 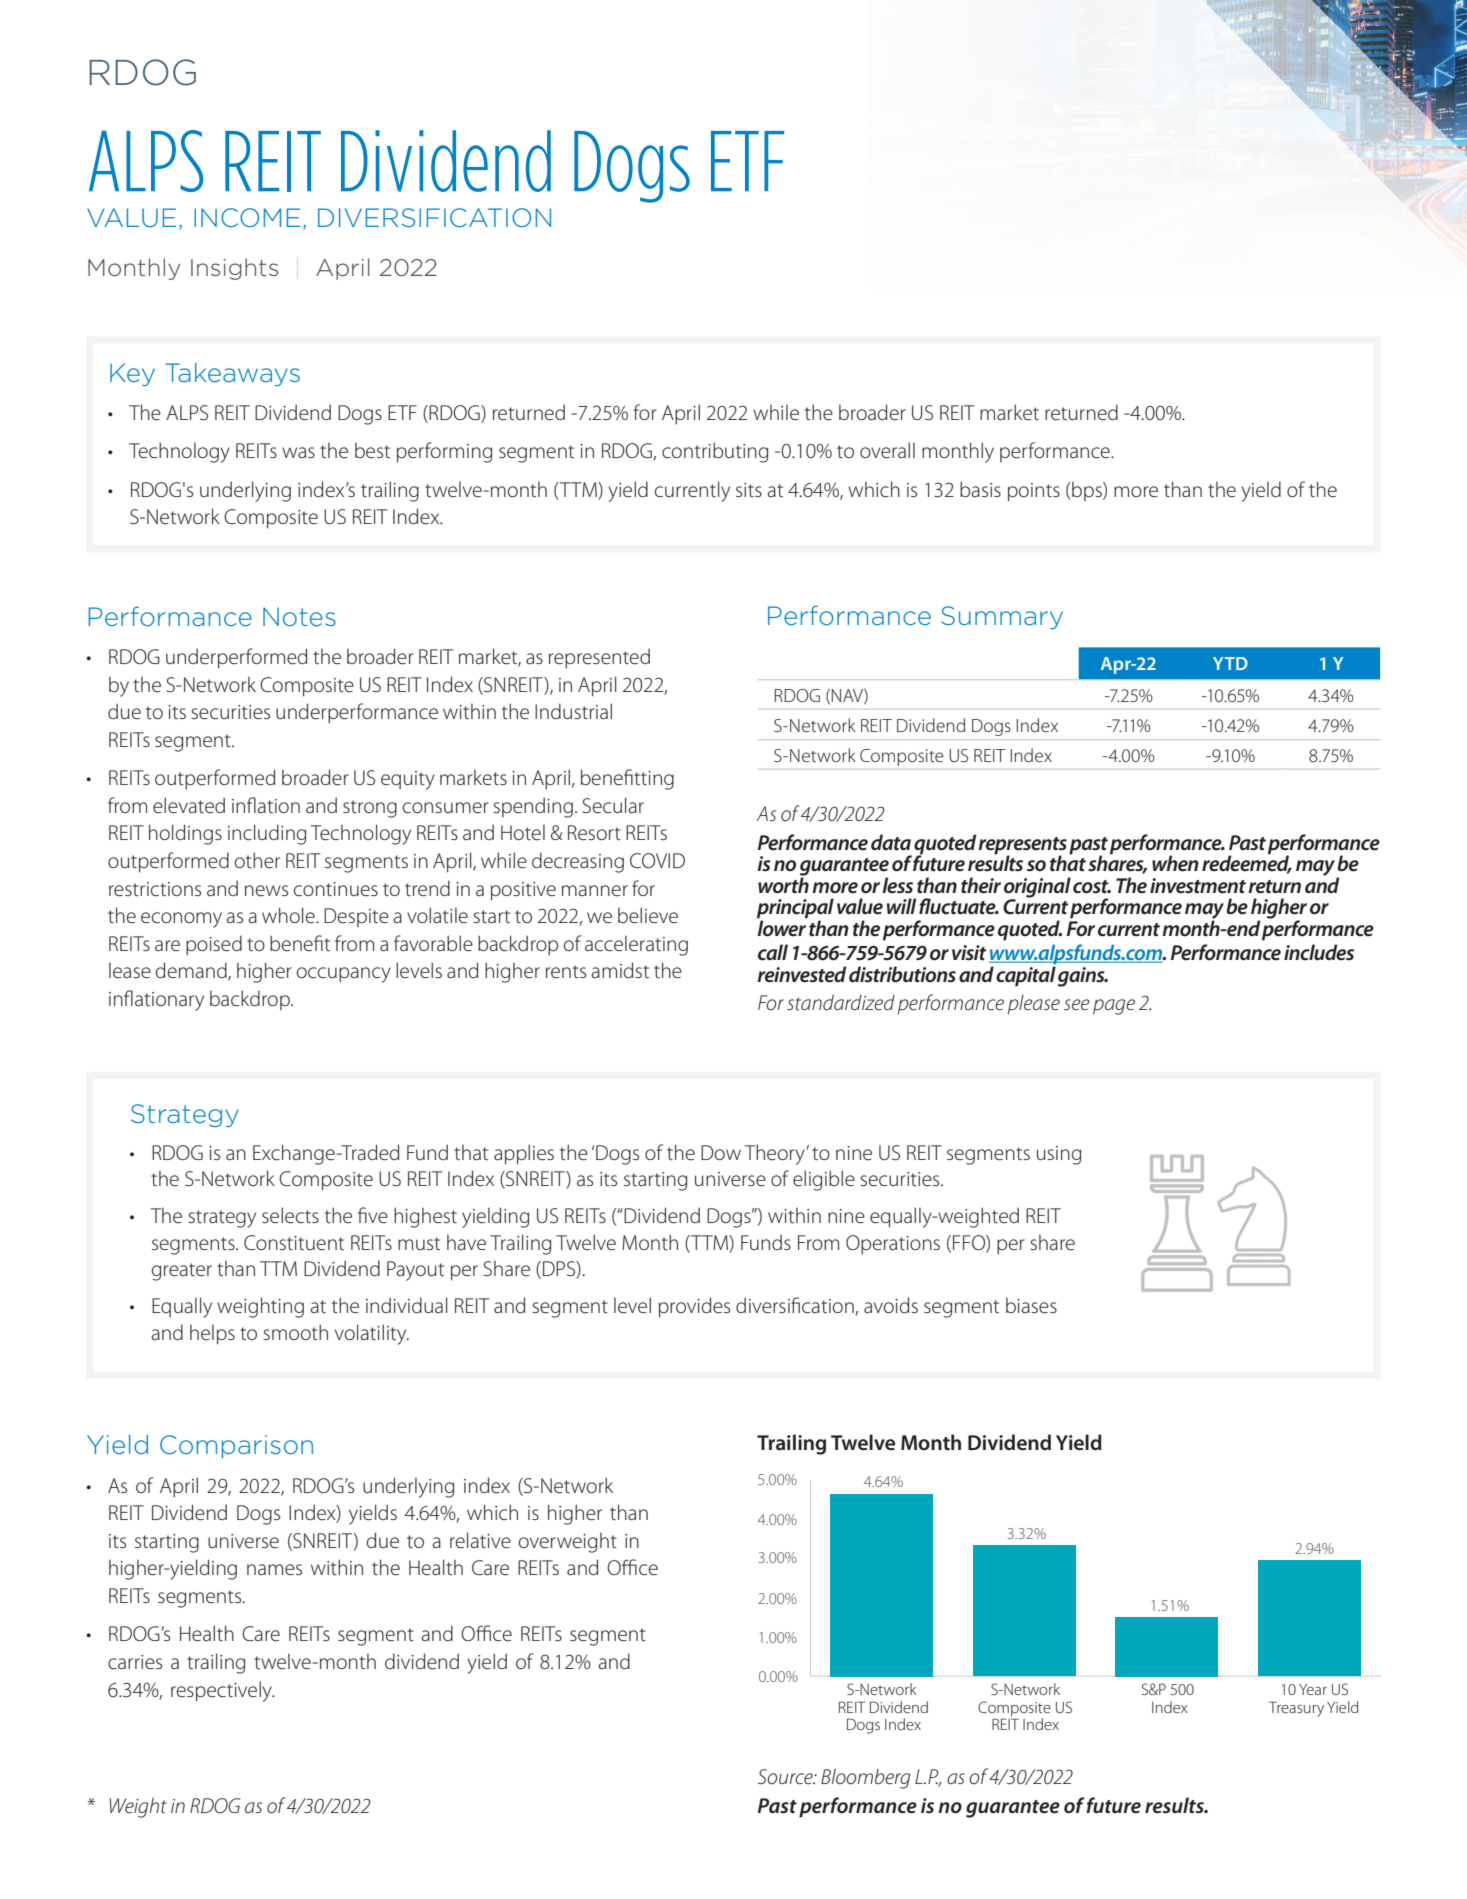 I want to click on represented, so click(x=599, y=658).
